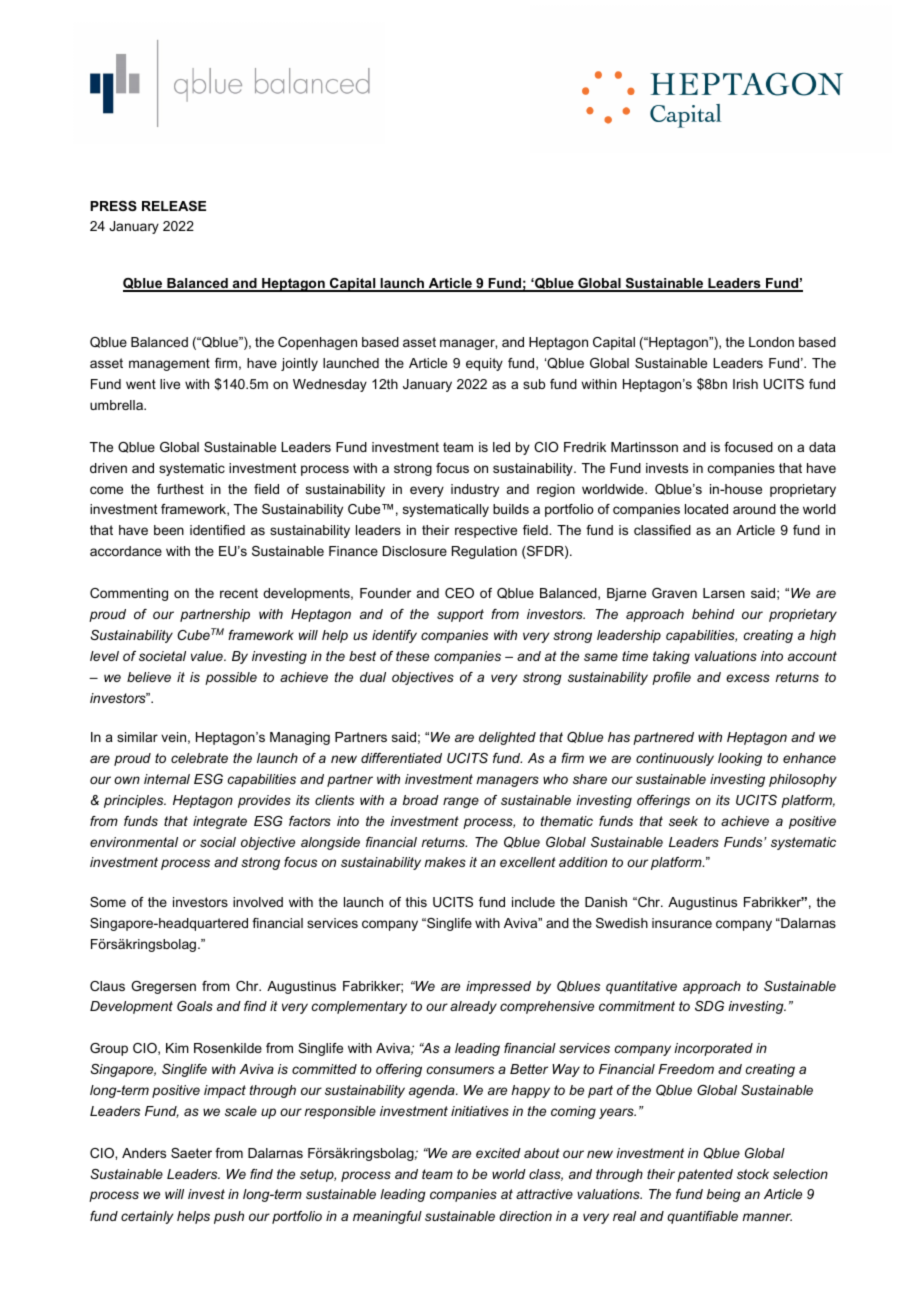  I want to click on London, so click(771, 342).
